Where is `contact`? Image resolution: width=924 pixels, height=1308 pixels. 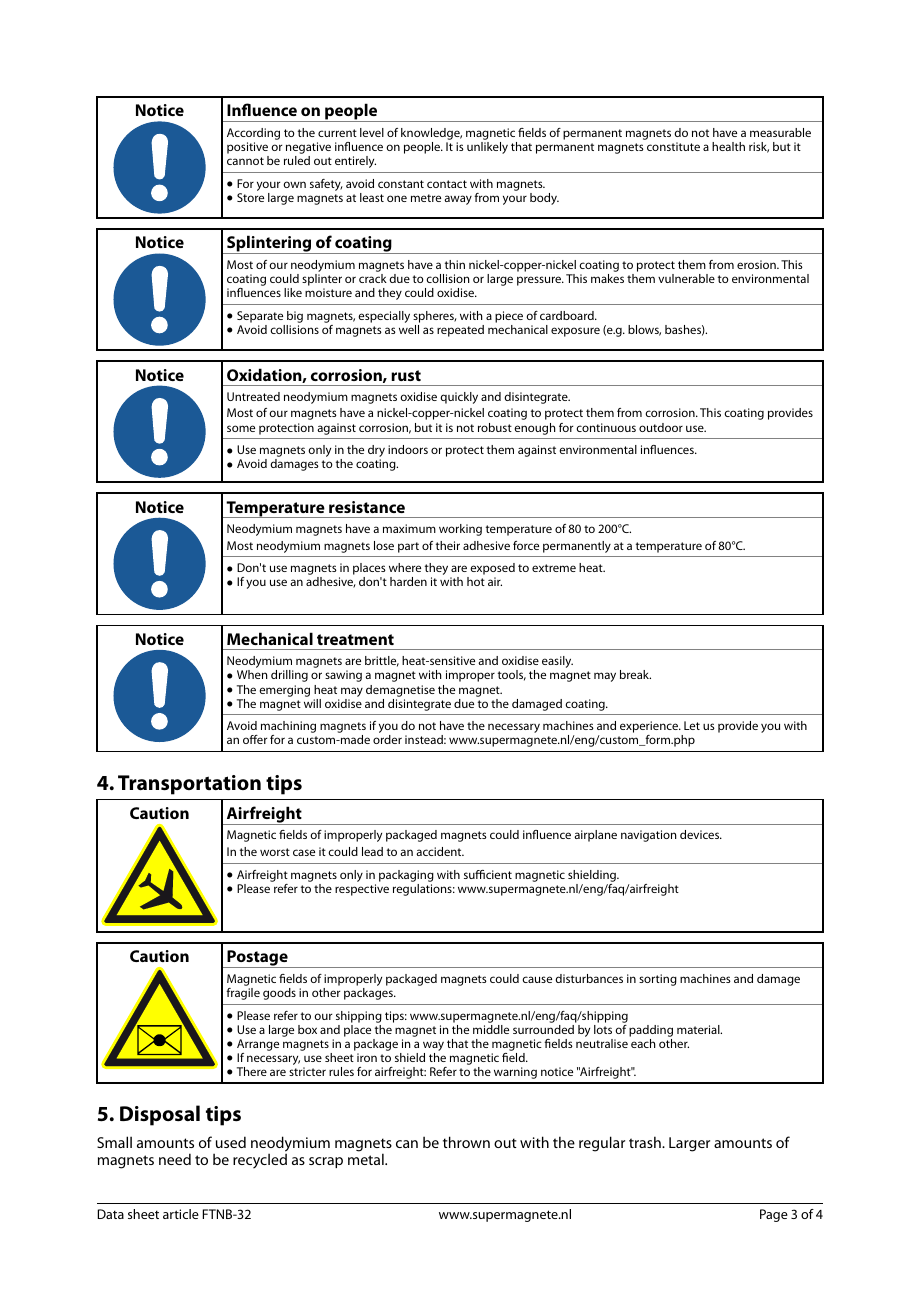
contact is located at coordinates (447, 184).
